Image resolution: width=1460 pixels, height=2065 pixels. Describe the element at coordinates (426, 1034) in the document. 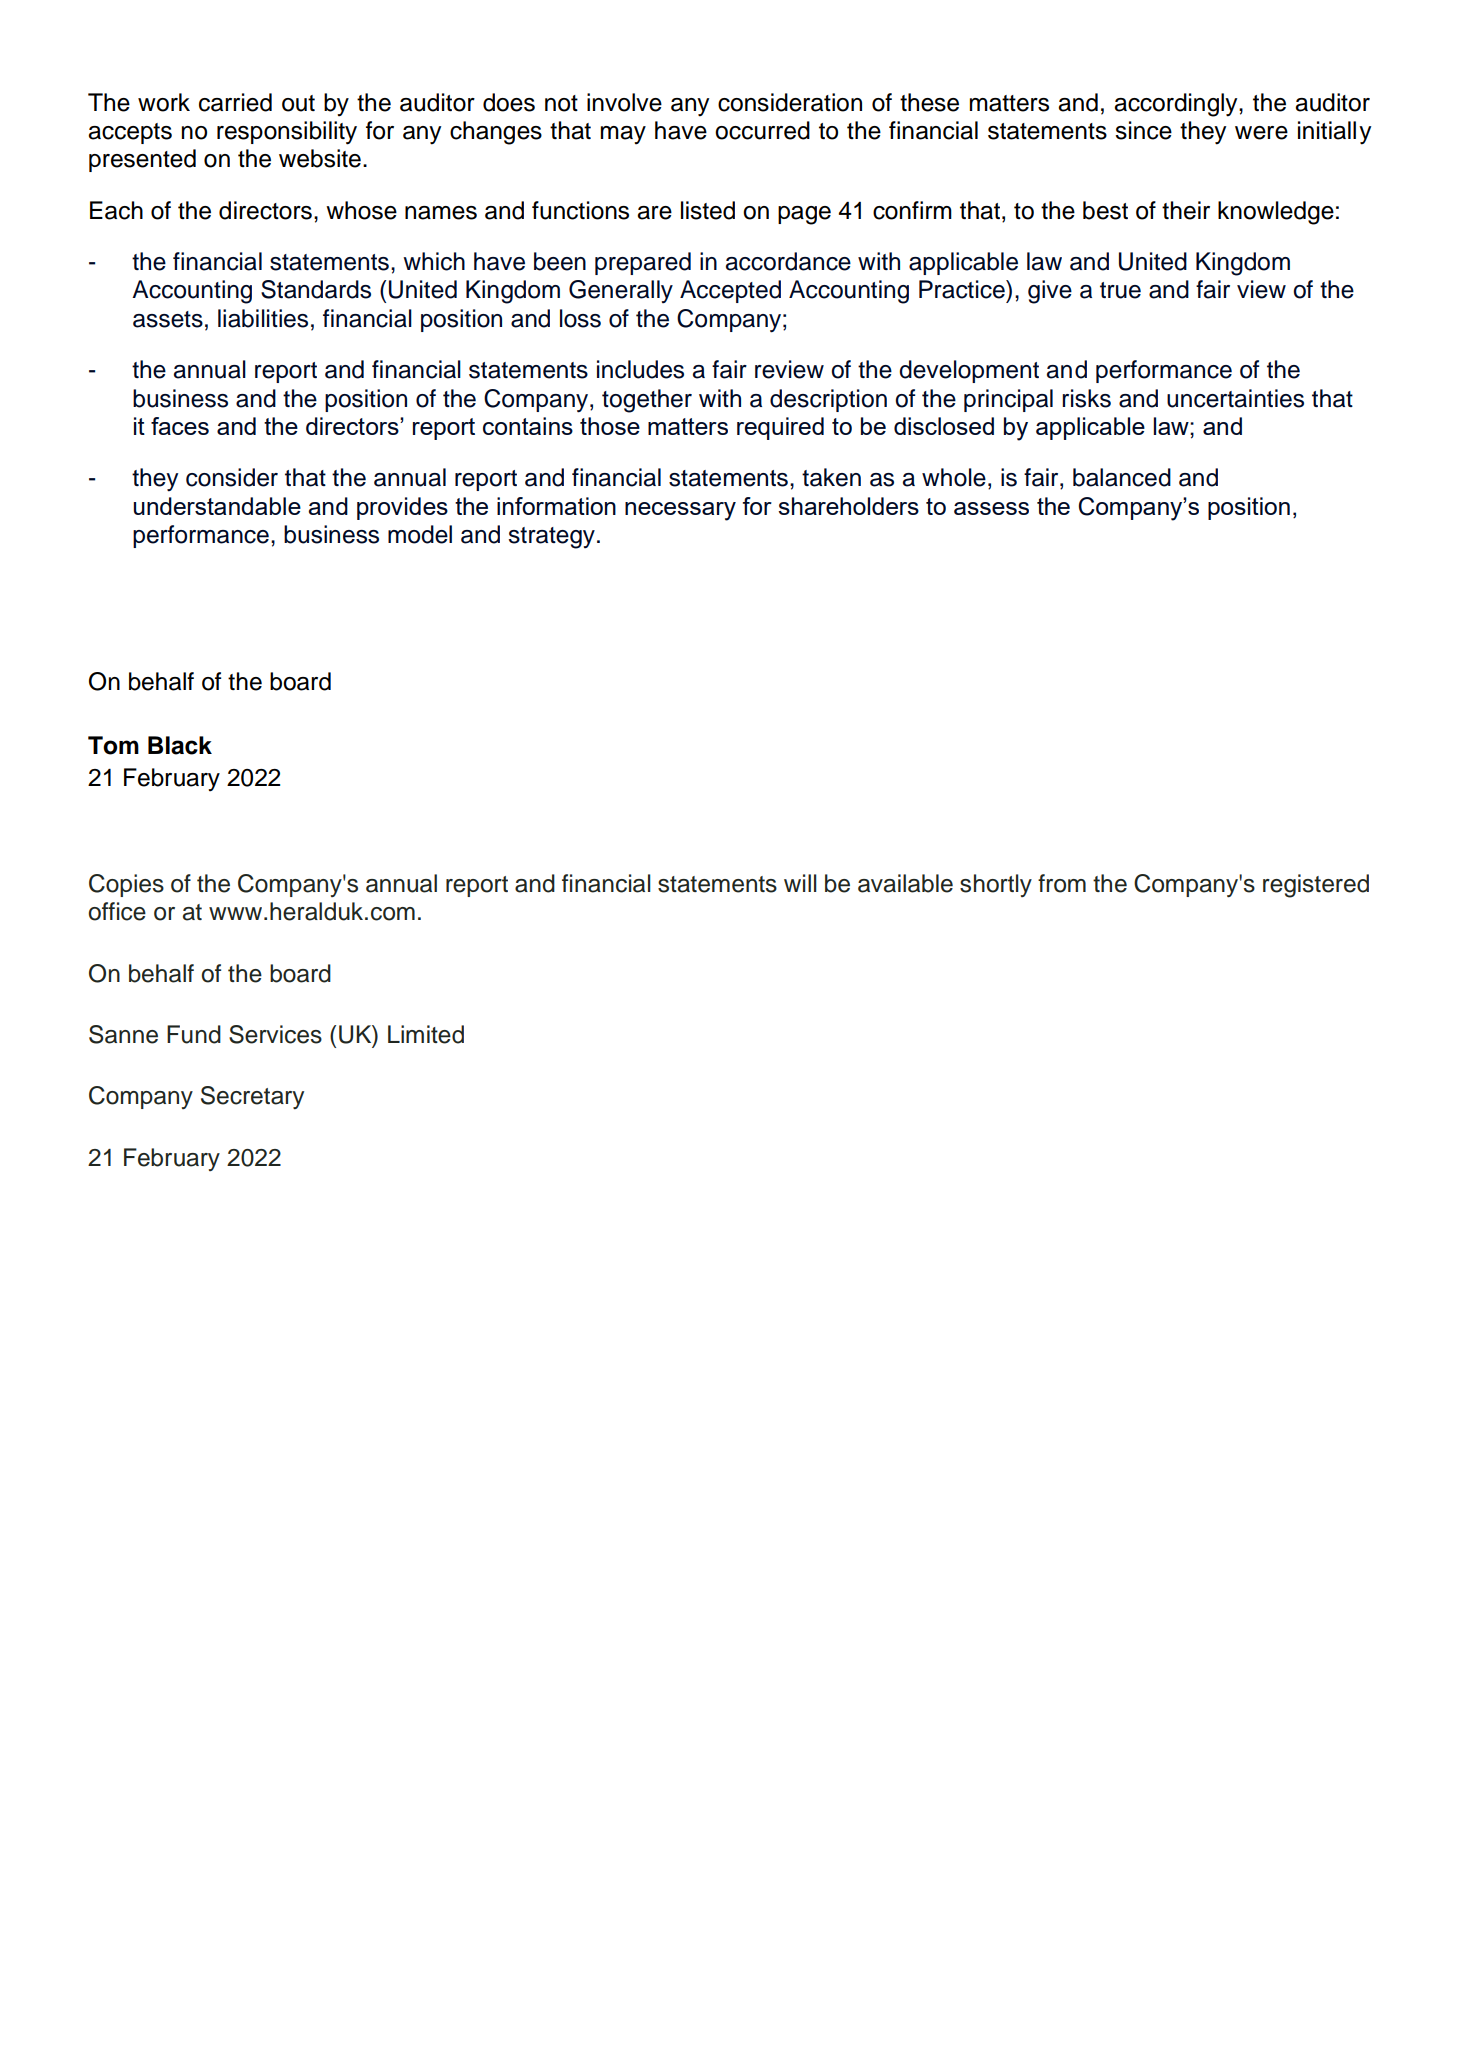

I see `Limited` at that location.
